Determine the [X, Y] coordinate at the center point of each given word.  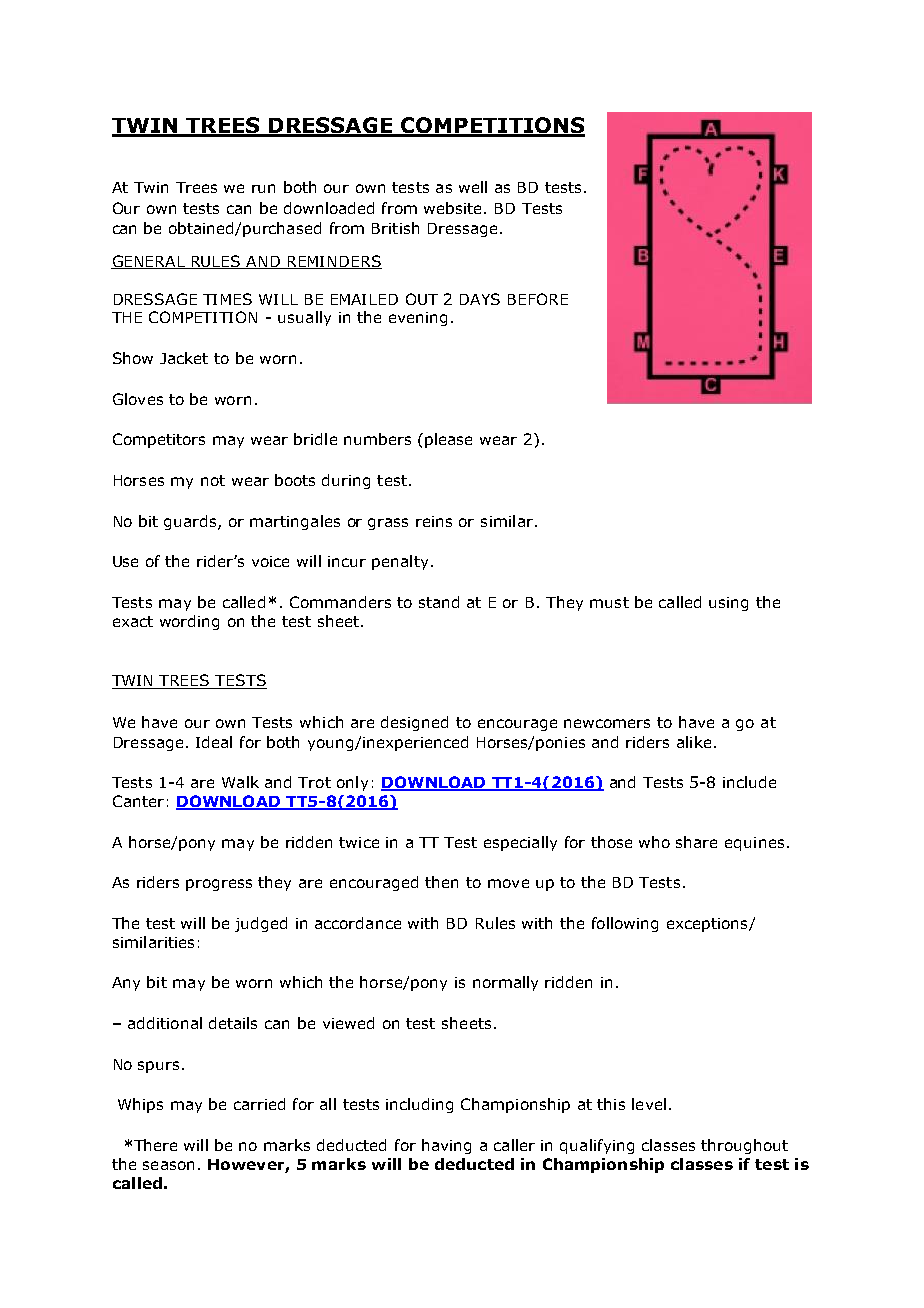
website [454, 208]
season [168, 1165]
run [263, 188]
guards [191, 522]
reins [434, 521]
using [728, 604]
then [441, 882]
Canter [138, 801]
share [696, 842]
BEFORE [538, 299]
